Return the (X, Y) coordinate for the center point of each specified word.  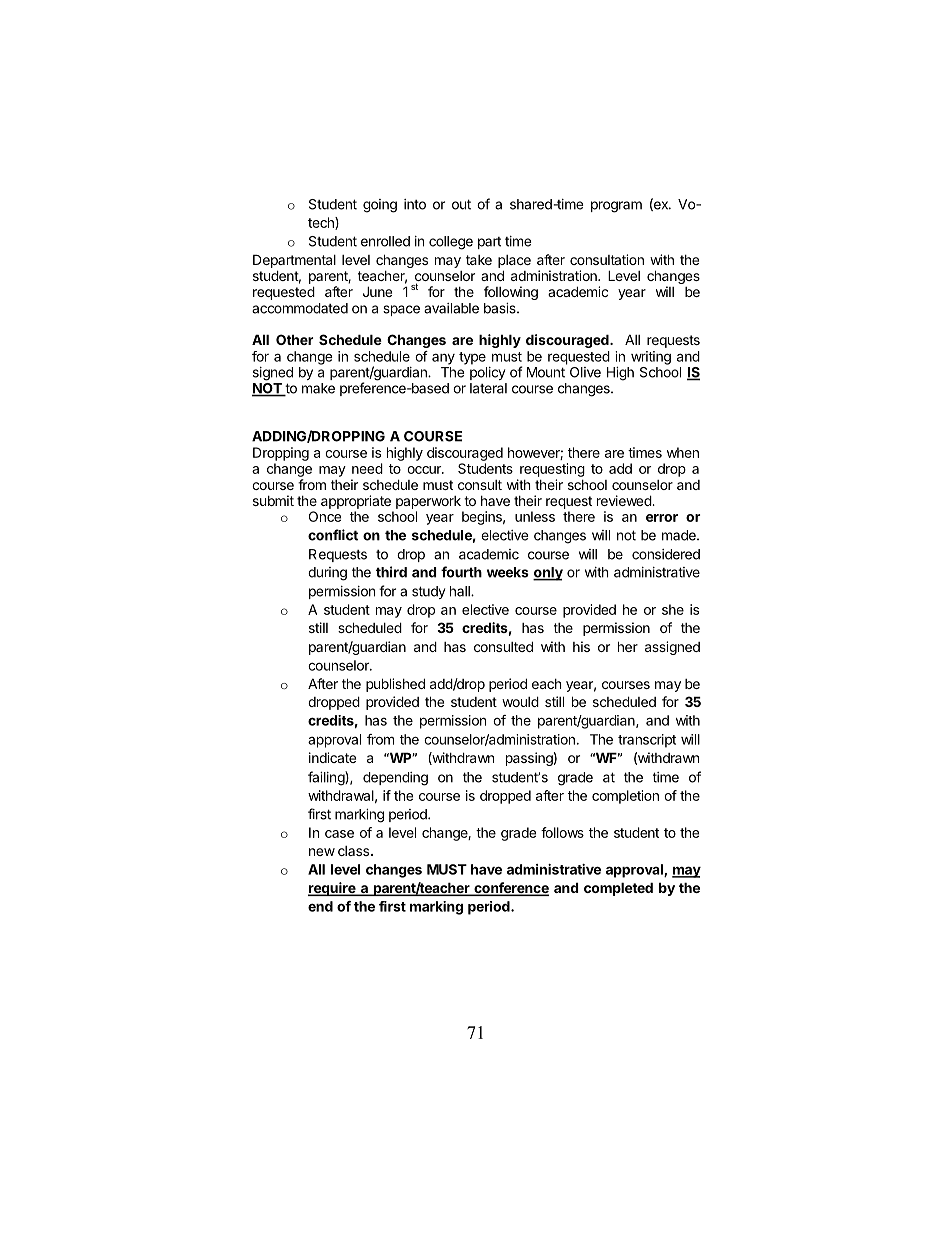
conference (510, 889)
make (318, 388)
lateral (488, 388)
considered (666, 554)
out (461, 204)
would (520, 701)
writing (651, 358)
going (380, 206)
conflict (333, 535)
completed (618, 889)
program (616, 207)
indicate (332, 757)
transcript (647, 741)
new (322, 852)
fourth (461, 572)
